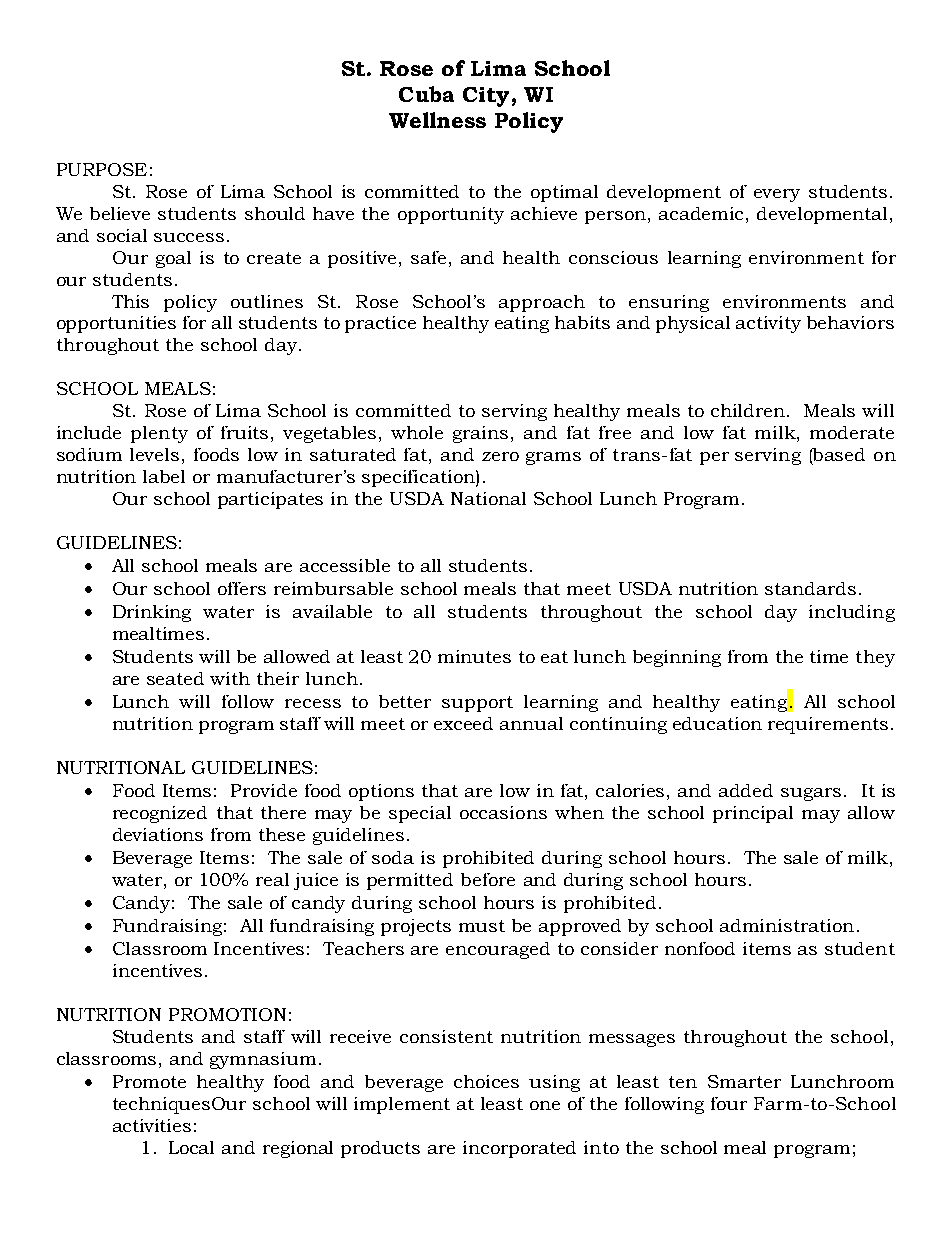 The height and width of the image is (1233, 952). What do you see at coordinates (474, 656) in the image?
I see `minutes` at bounding box center [474, 656].
